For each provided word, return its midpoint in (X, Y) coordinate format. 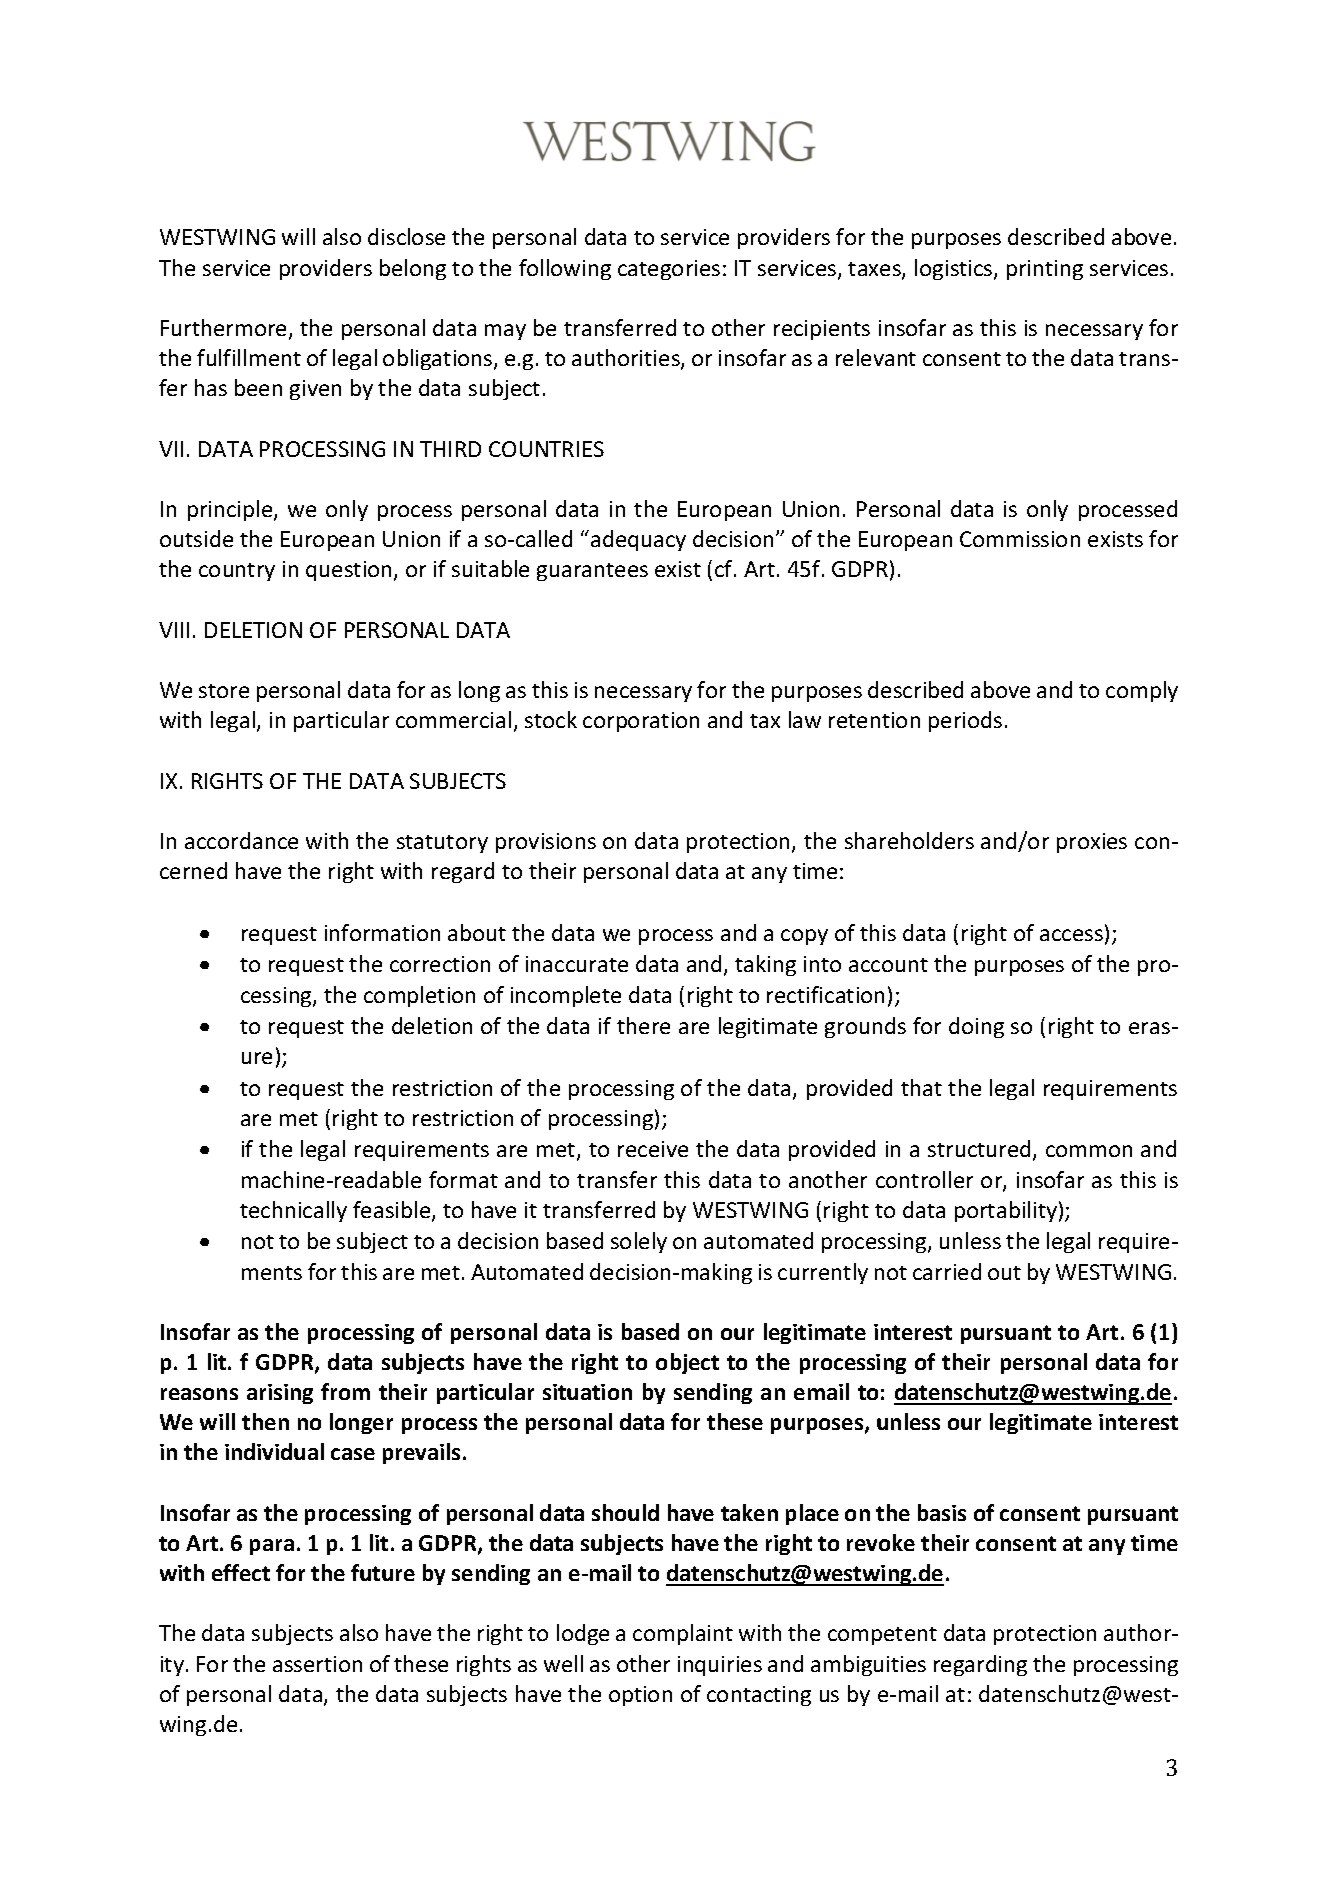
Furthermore (225, 329)
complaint (683, 1634)
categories (669, 270)
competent (882, 1636)
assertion (317, 1664)
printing (1045, 270)
